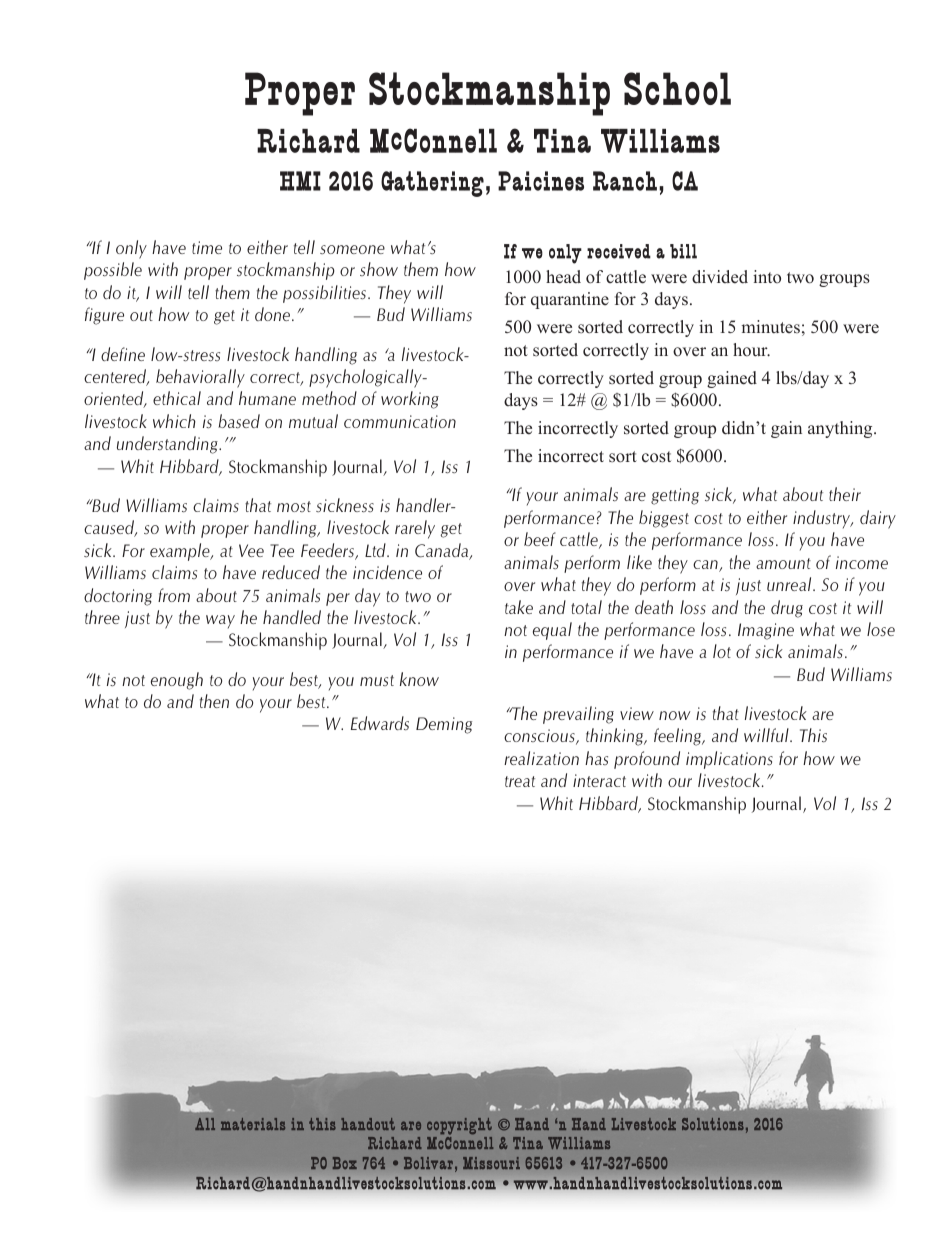  I want to click on Gathering, so click(432, 184).
